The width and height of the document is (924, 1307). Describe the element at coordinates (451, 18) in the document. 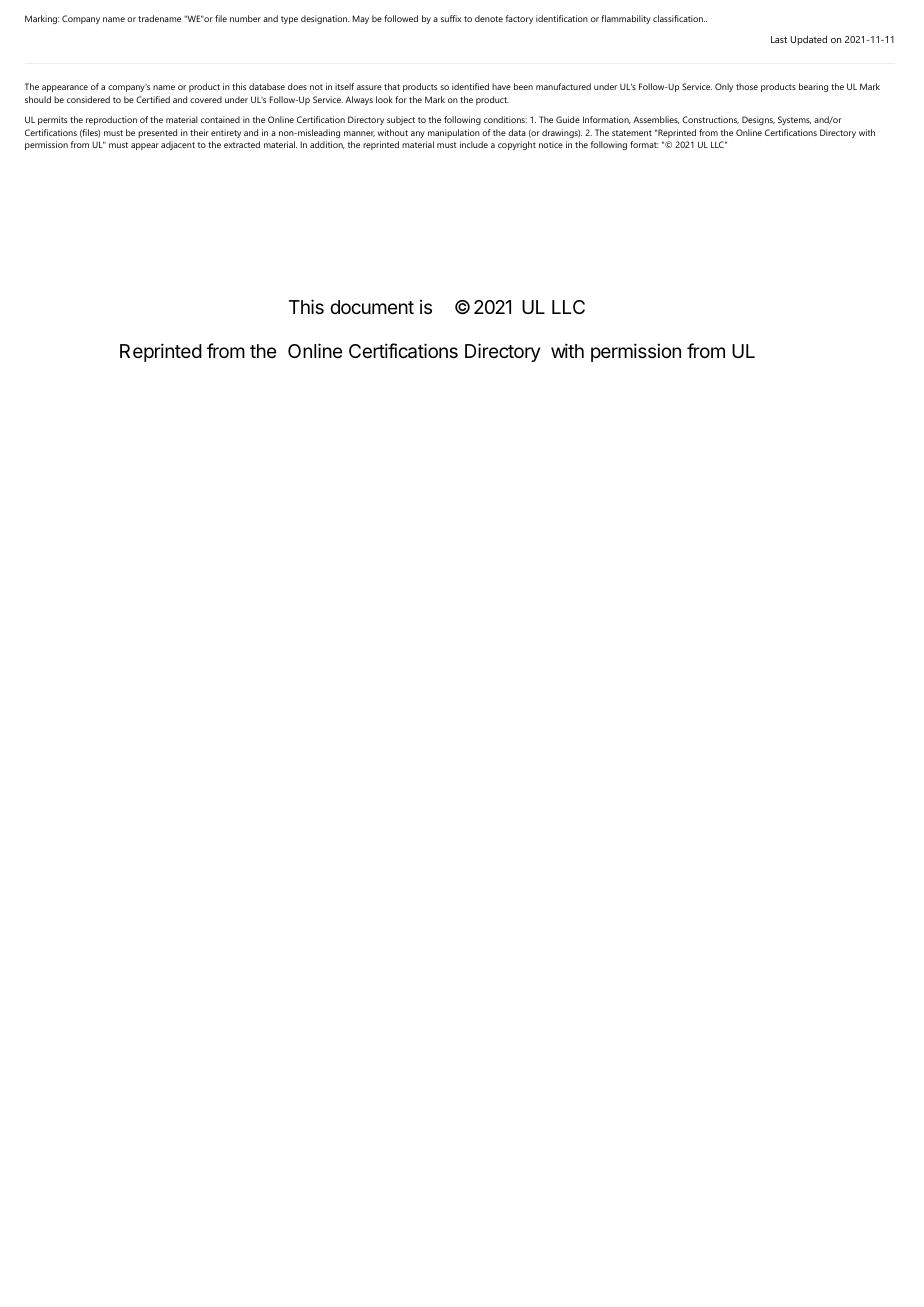

I see `suffix` at that location.
